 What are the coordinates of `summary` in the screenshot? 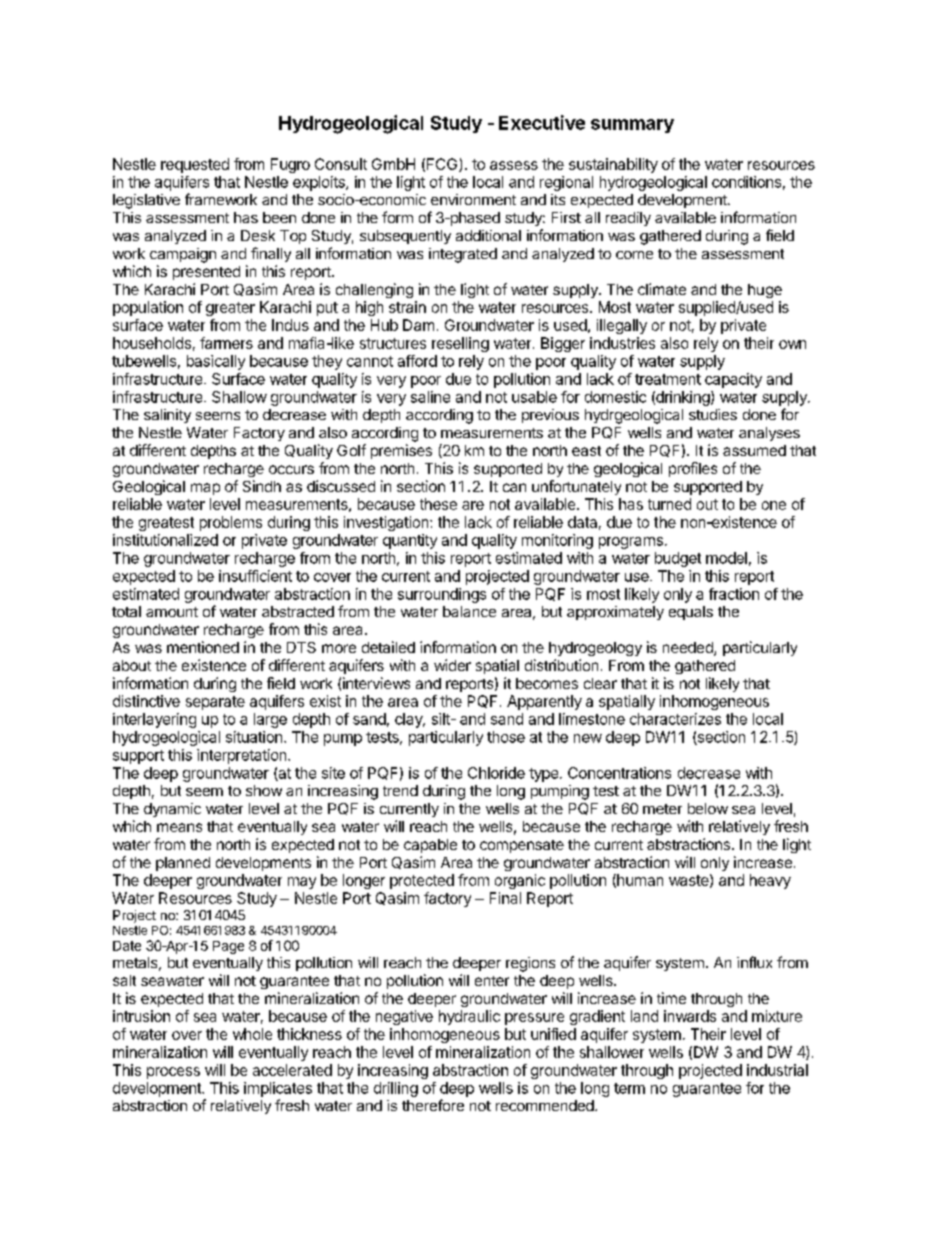 It's located at (632, 126).
